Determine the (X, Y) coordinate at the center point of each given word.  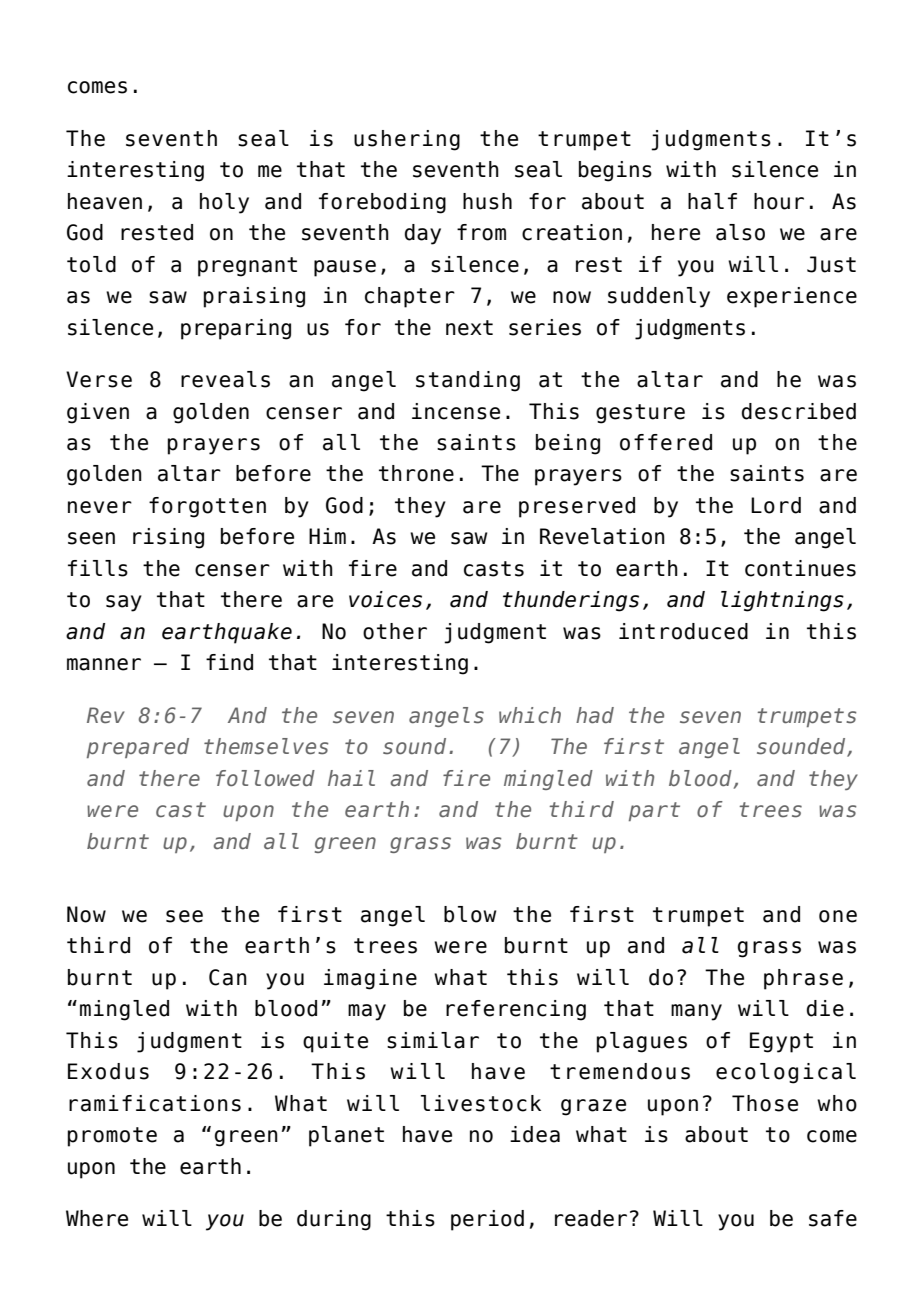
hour (779, 201)
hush (487, 201)
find (229, 662)
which (530, 715)
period (487, 1220)
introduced (683, 631)
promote (112, 1137)
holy (224, 203)
